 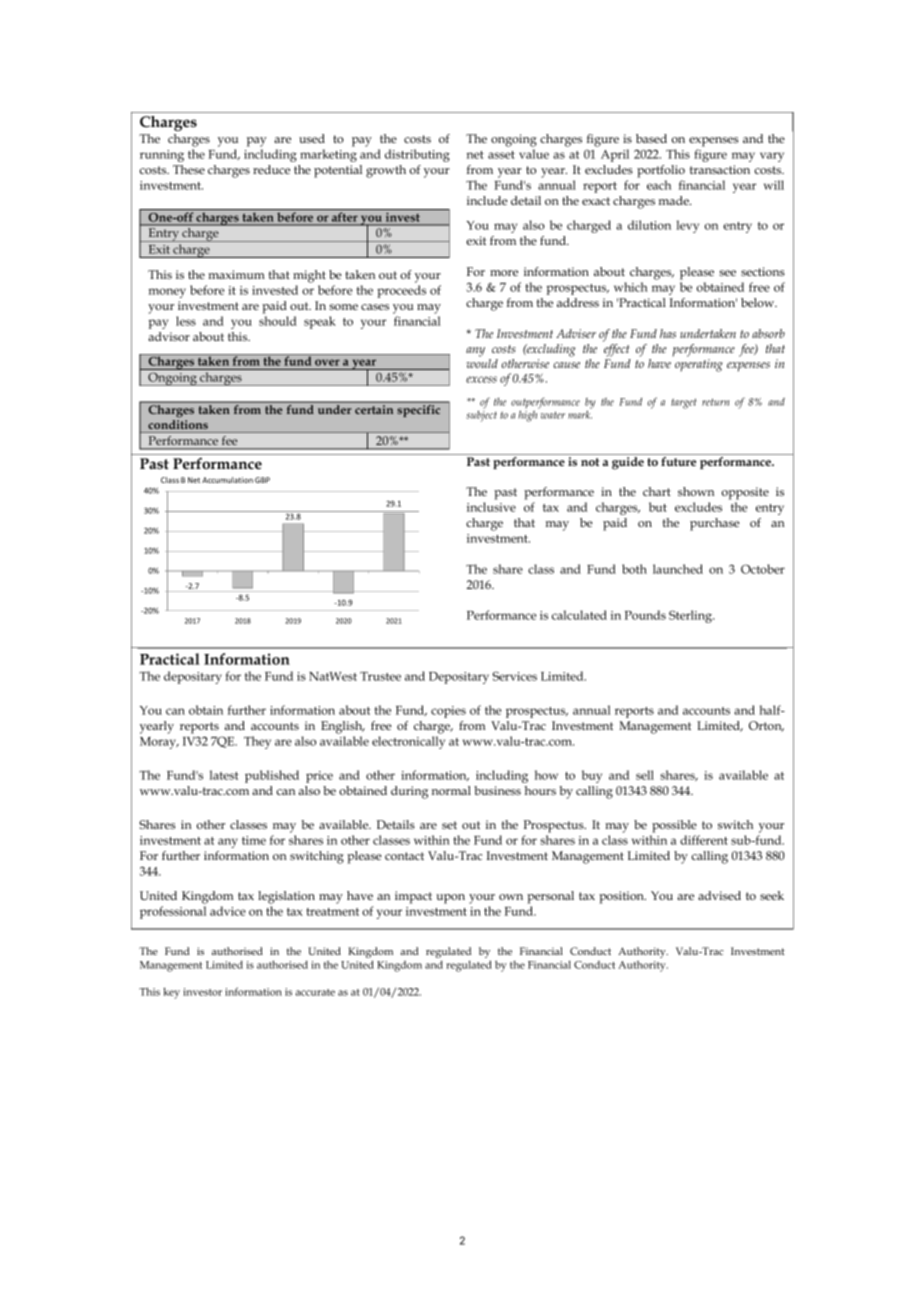 I want to click on key, so click(x=171, y=993).
